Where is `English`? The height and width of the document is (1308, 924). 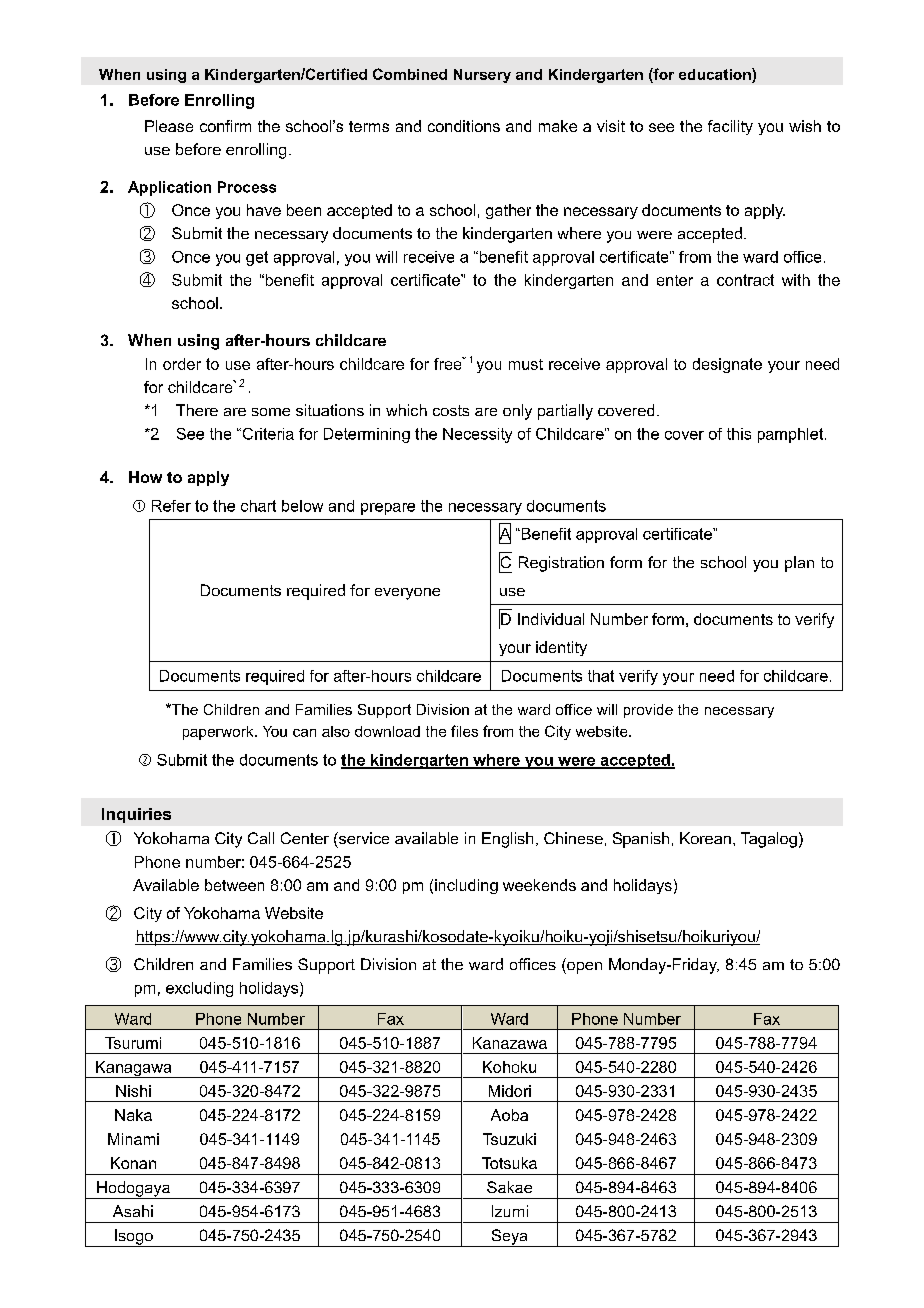
English is located at coordinates (507, 840).
